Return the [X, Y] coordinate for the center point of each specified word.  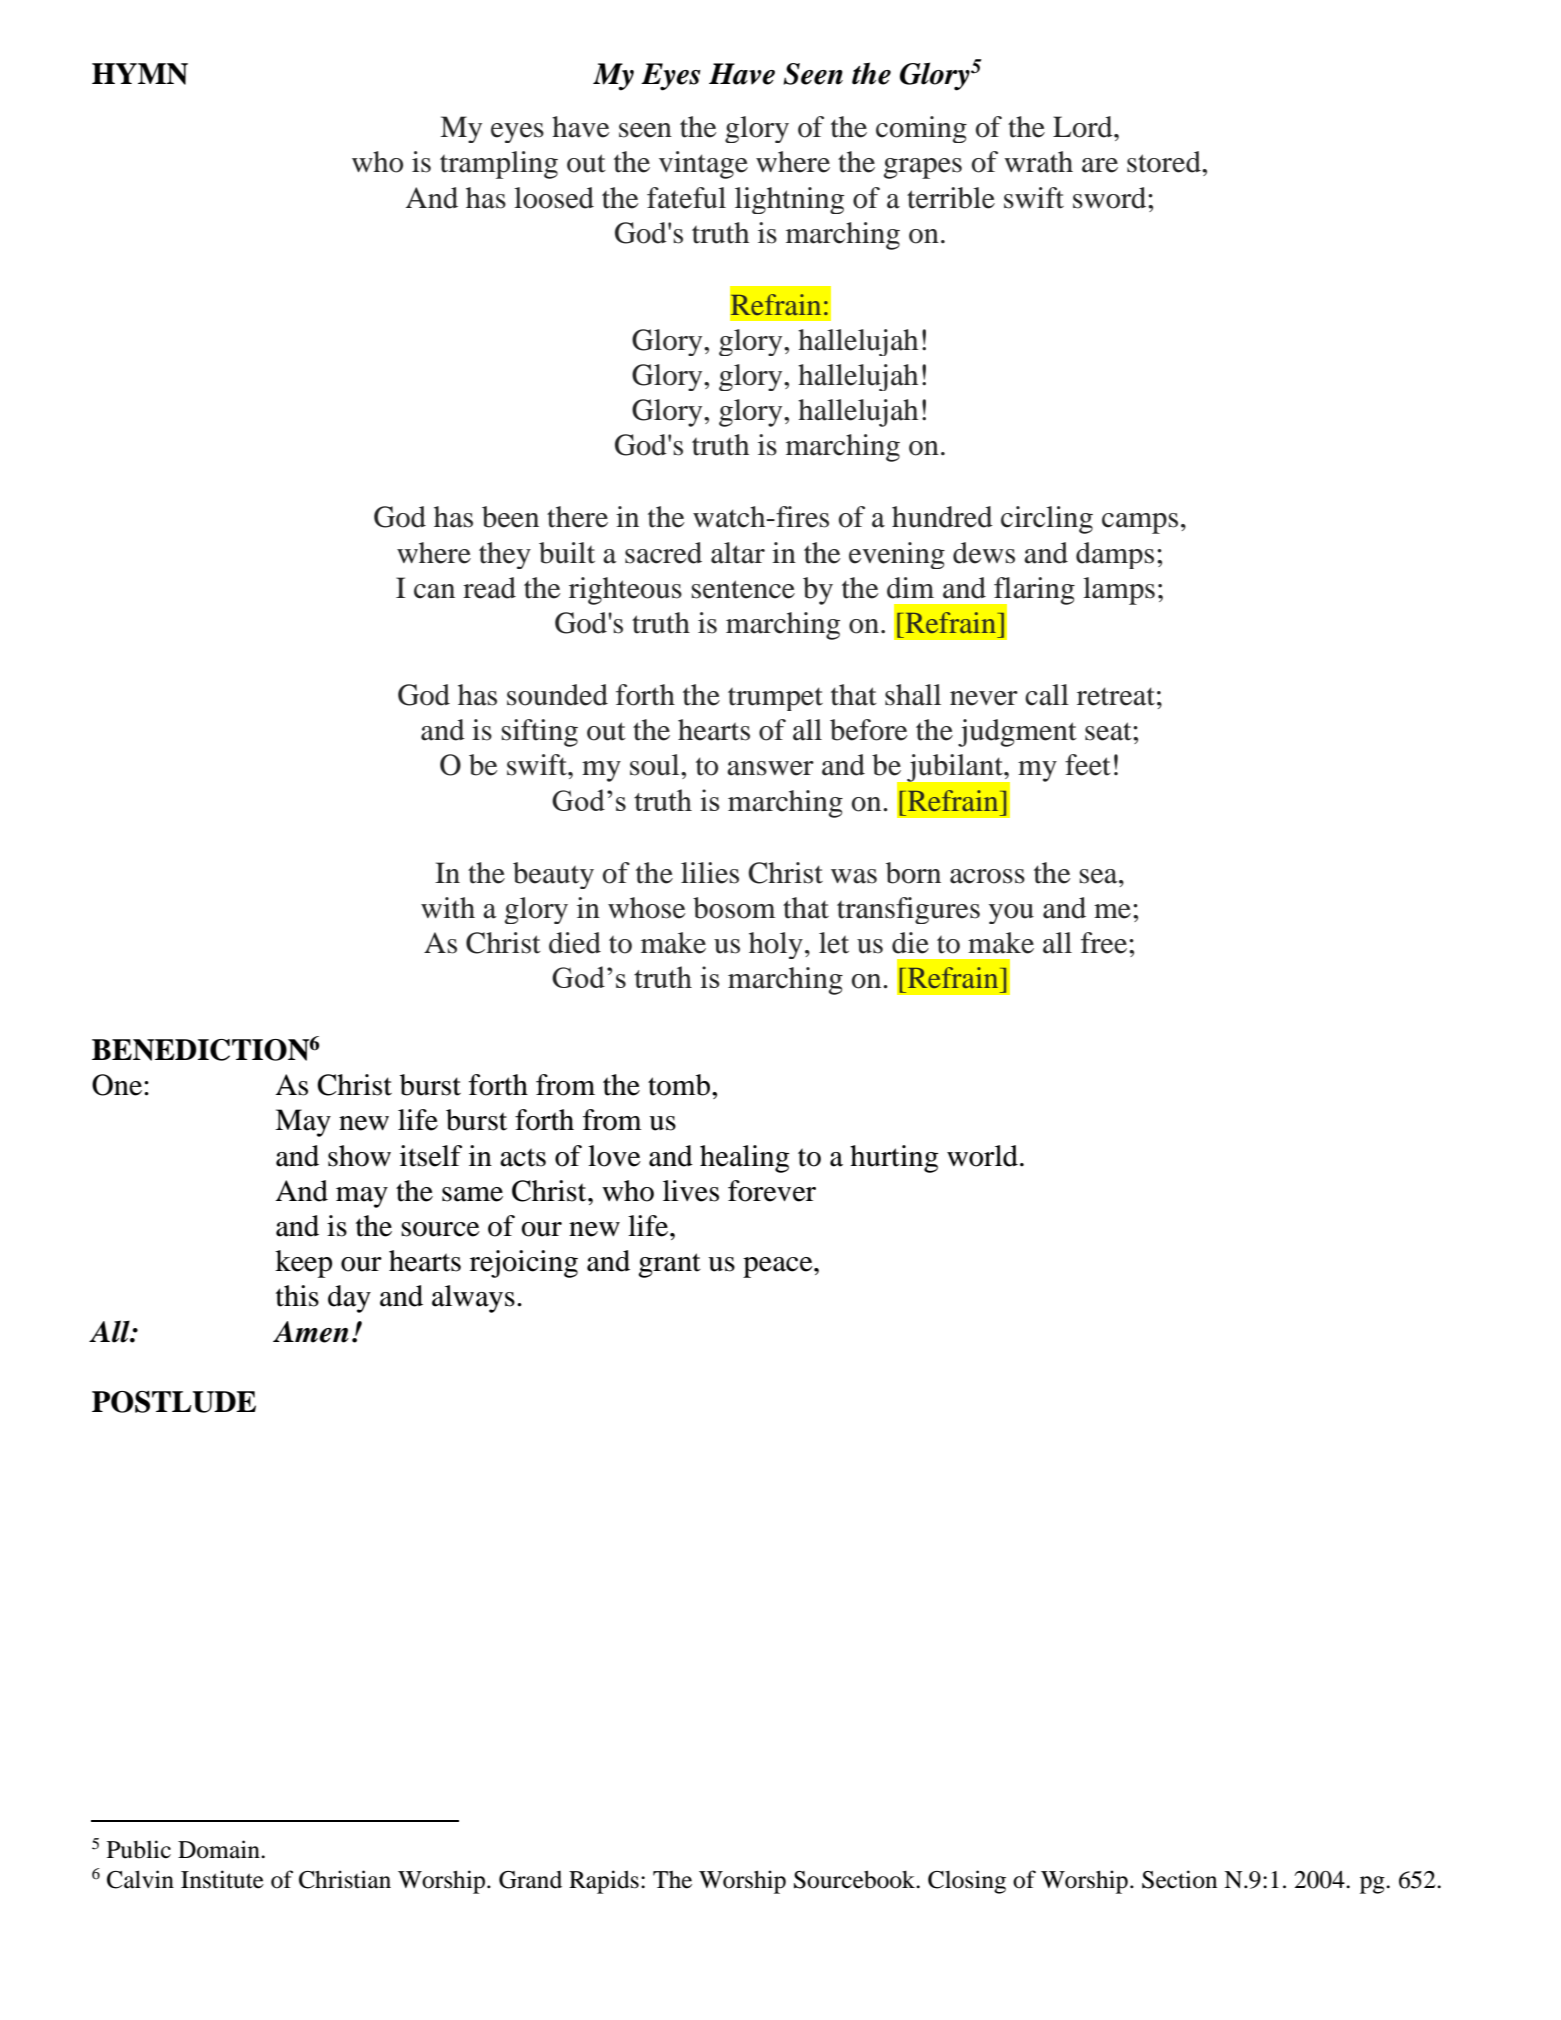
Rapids [604, 1882]
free [1104, 943]
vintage [703, 165]
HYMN [140, 74]
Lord [1084, 127]
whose [647, 908]
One [118, 1085]
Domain [220, 1849]
